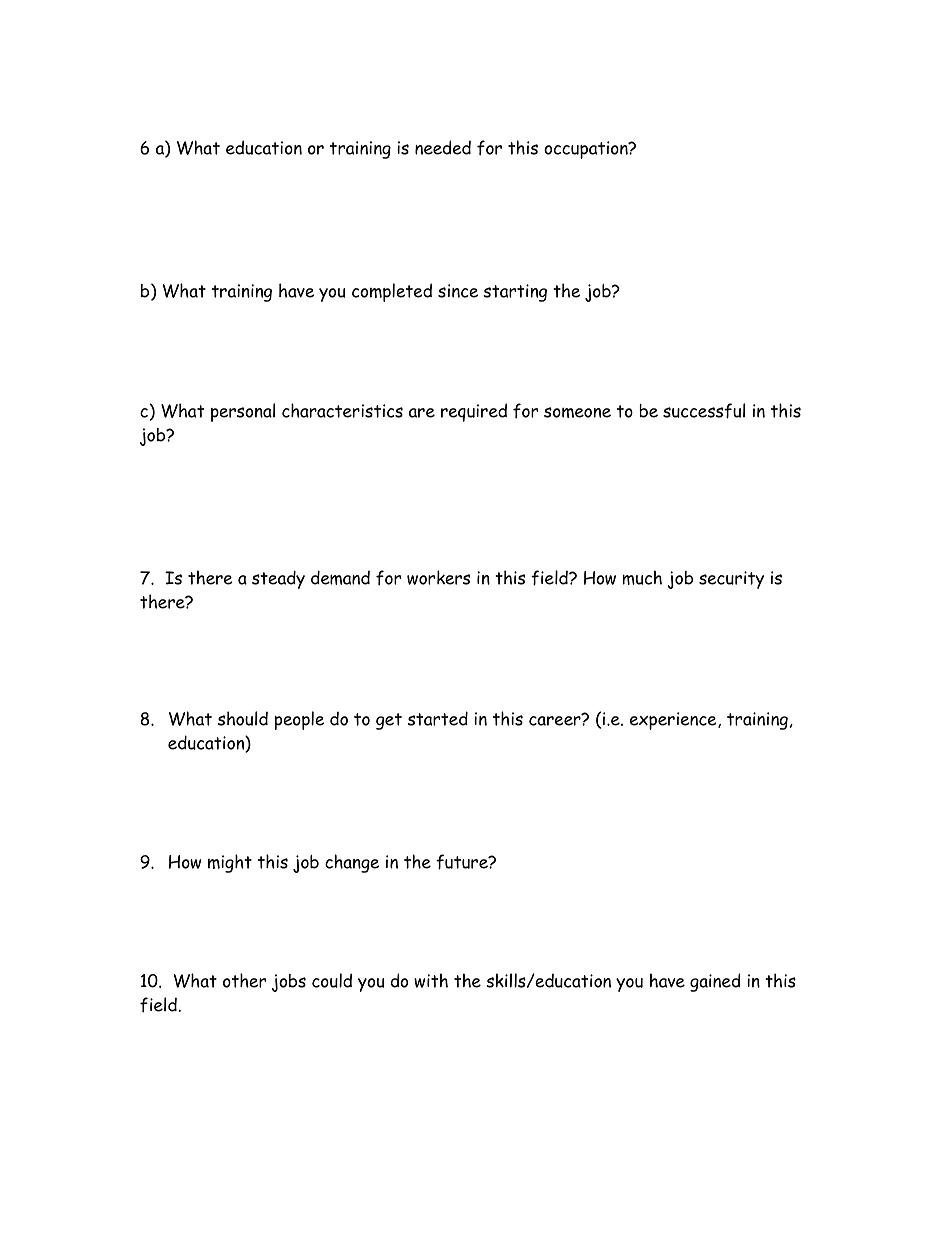  Describe the element at coordinates (278, 579) in the screenshot. I see `steady` at that location.
